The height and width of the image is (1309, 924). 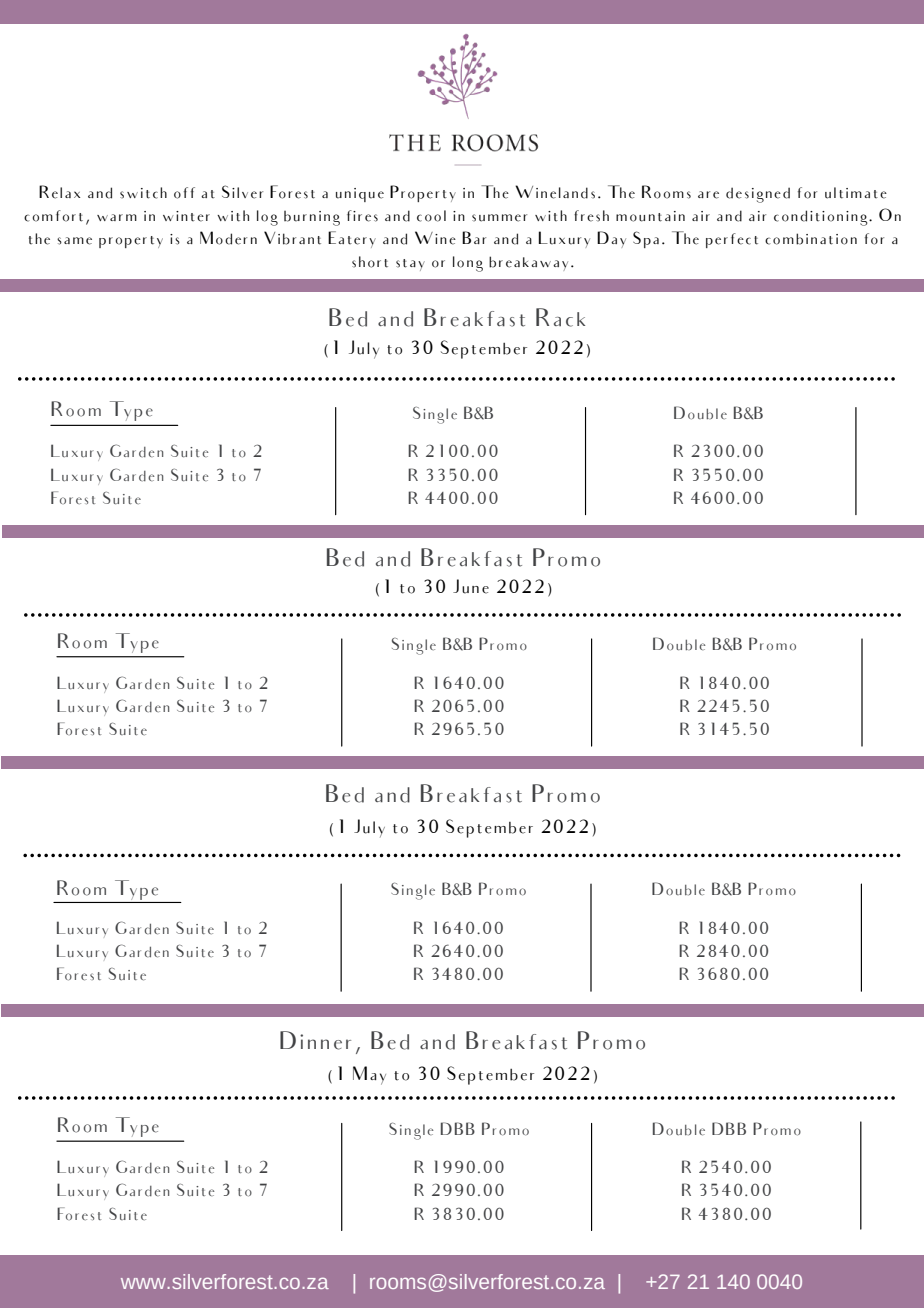 I want to click on warm, so click(x=117, y=217).
